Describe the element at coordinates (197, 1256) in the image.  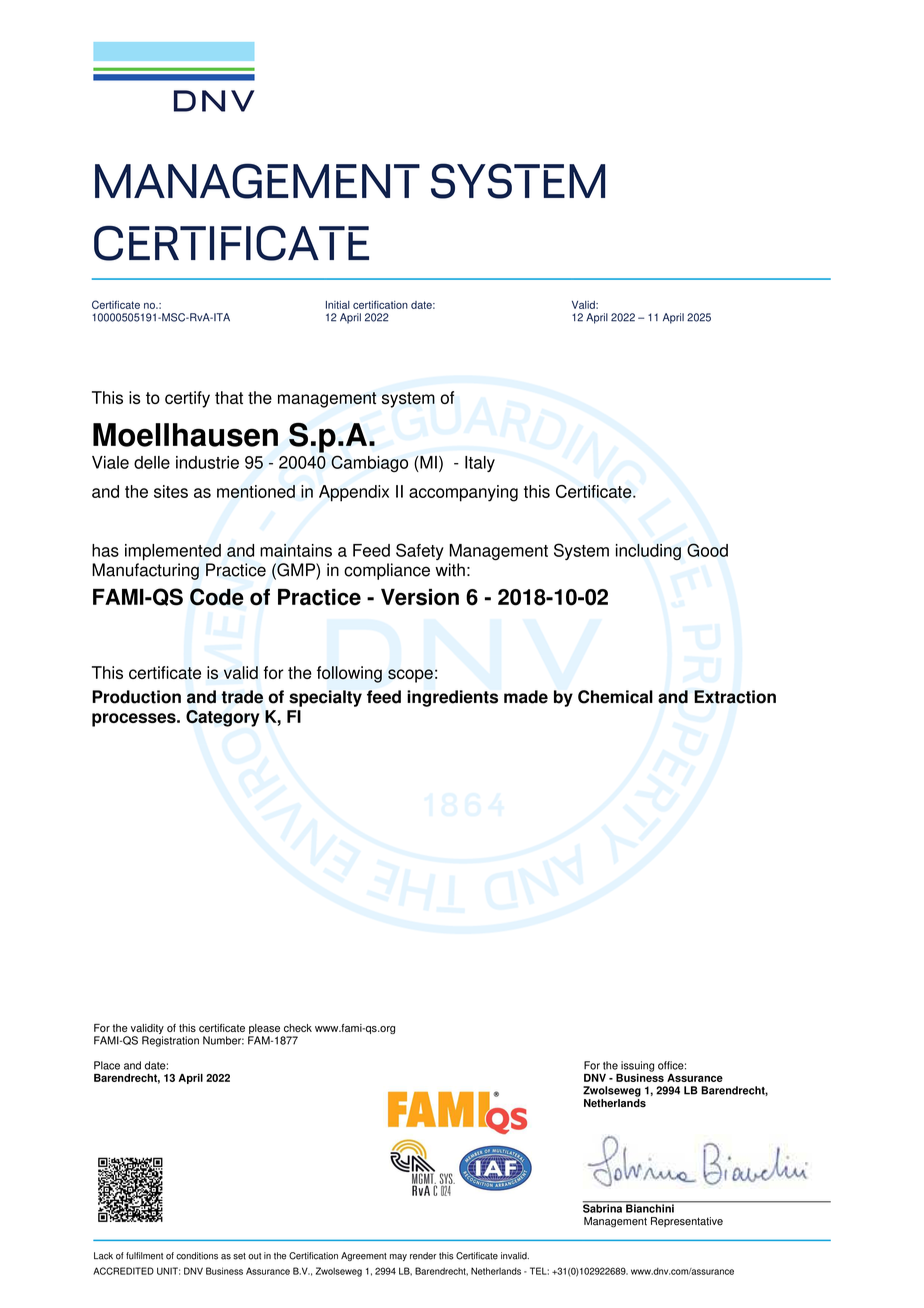
I see `conditions` at that location.
